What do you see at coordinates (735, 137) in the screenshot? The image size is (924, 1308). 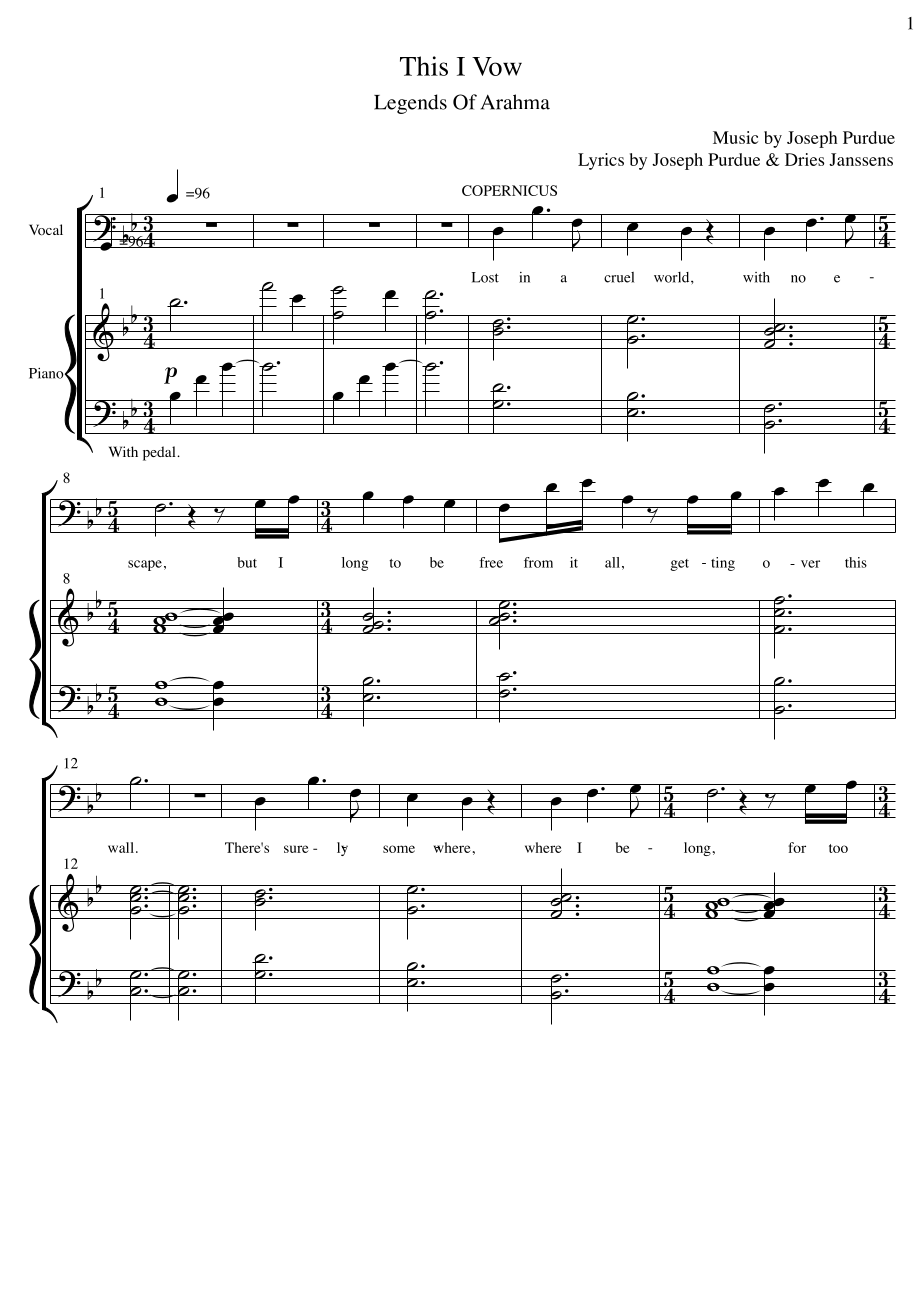 I see `Music` at bounding box center [735, 137].
